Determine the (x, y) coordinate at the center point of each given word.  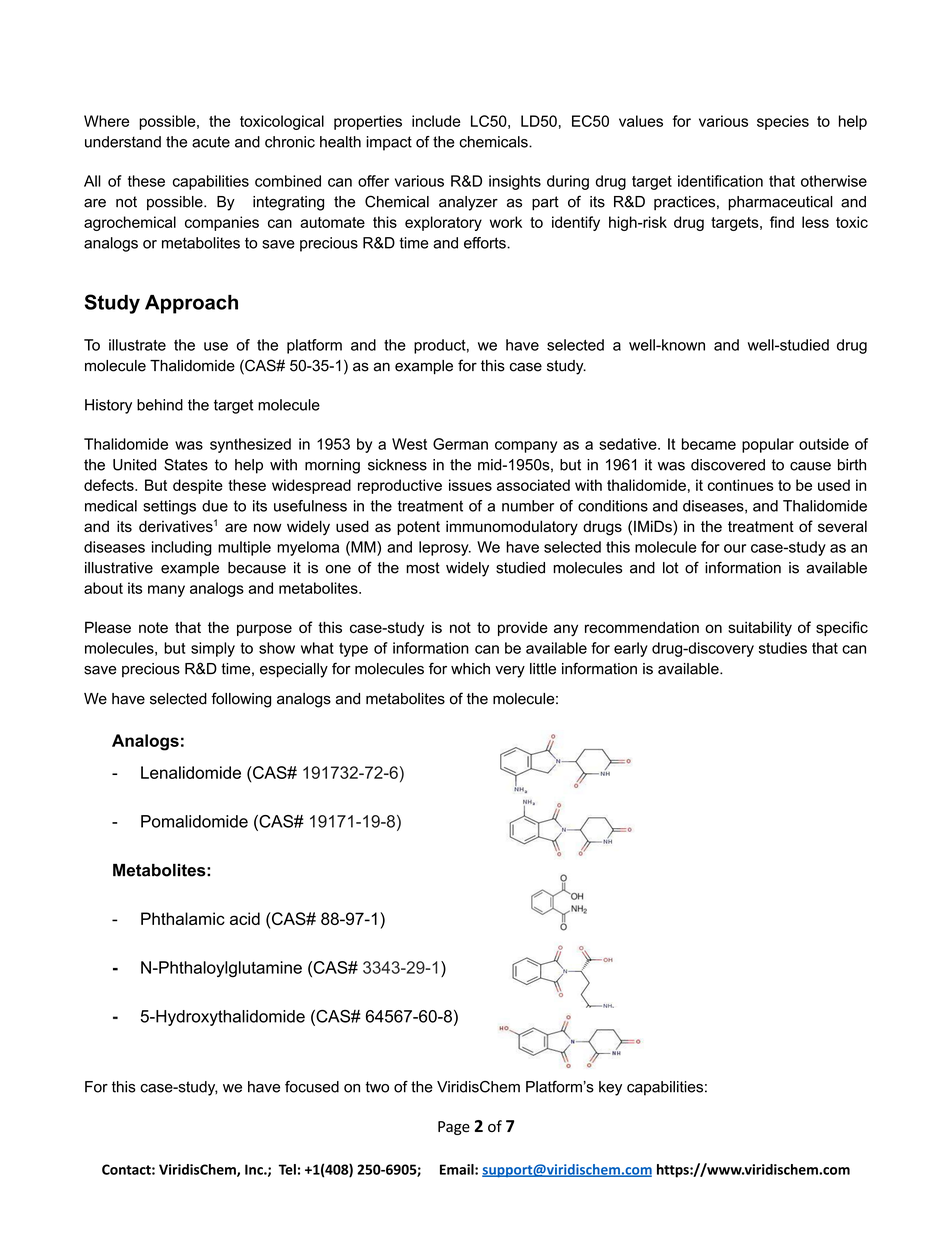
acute (211, 142)
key (610, 1088)
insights (515, 182)
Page (454, 1128)
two (377, 1087)
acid (245, 918)
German (460, 444)
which (470, 669)
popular (768, 445)
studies (783, 648)
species (783, 122)
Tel (287, 1169)
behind (160, 405)
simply (213, 649)
